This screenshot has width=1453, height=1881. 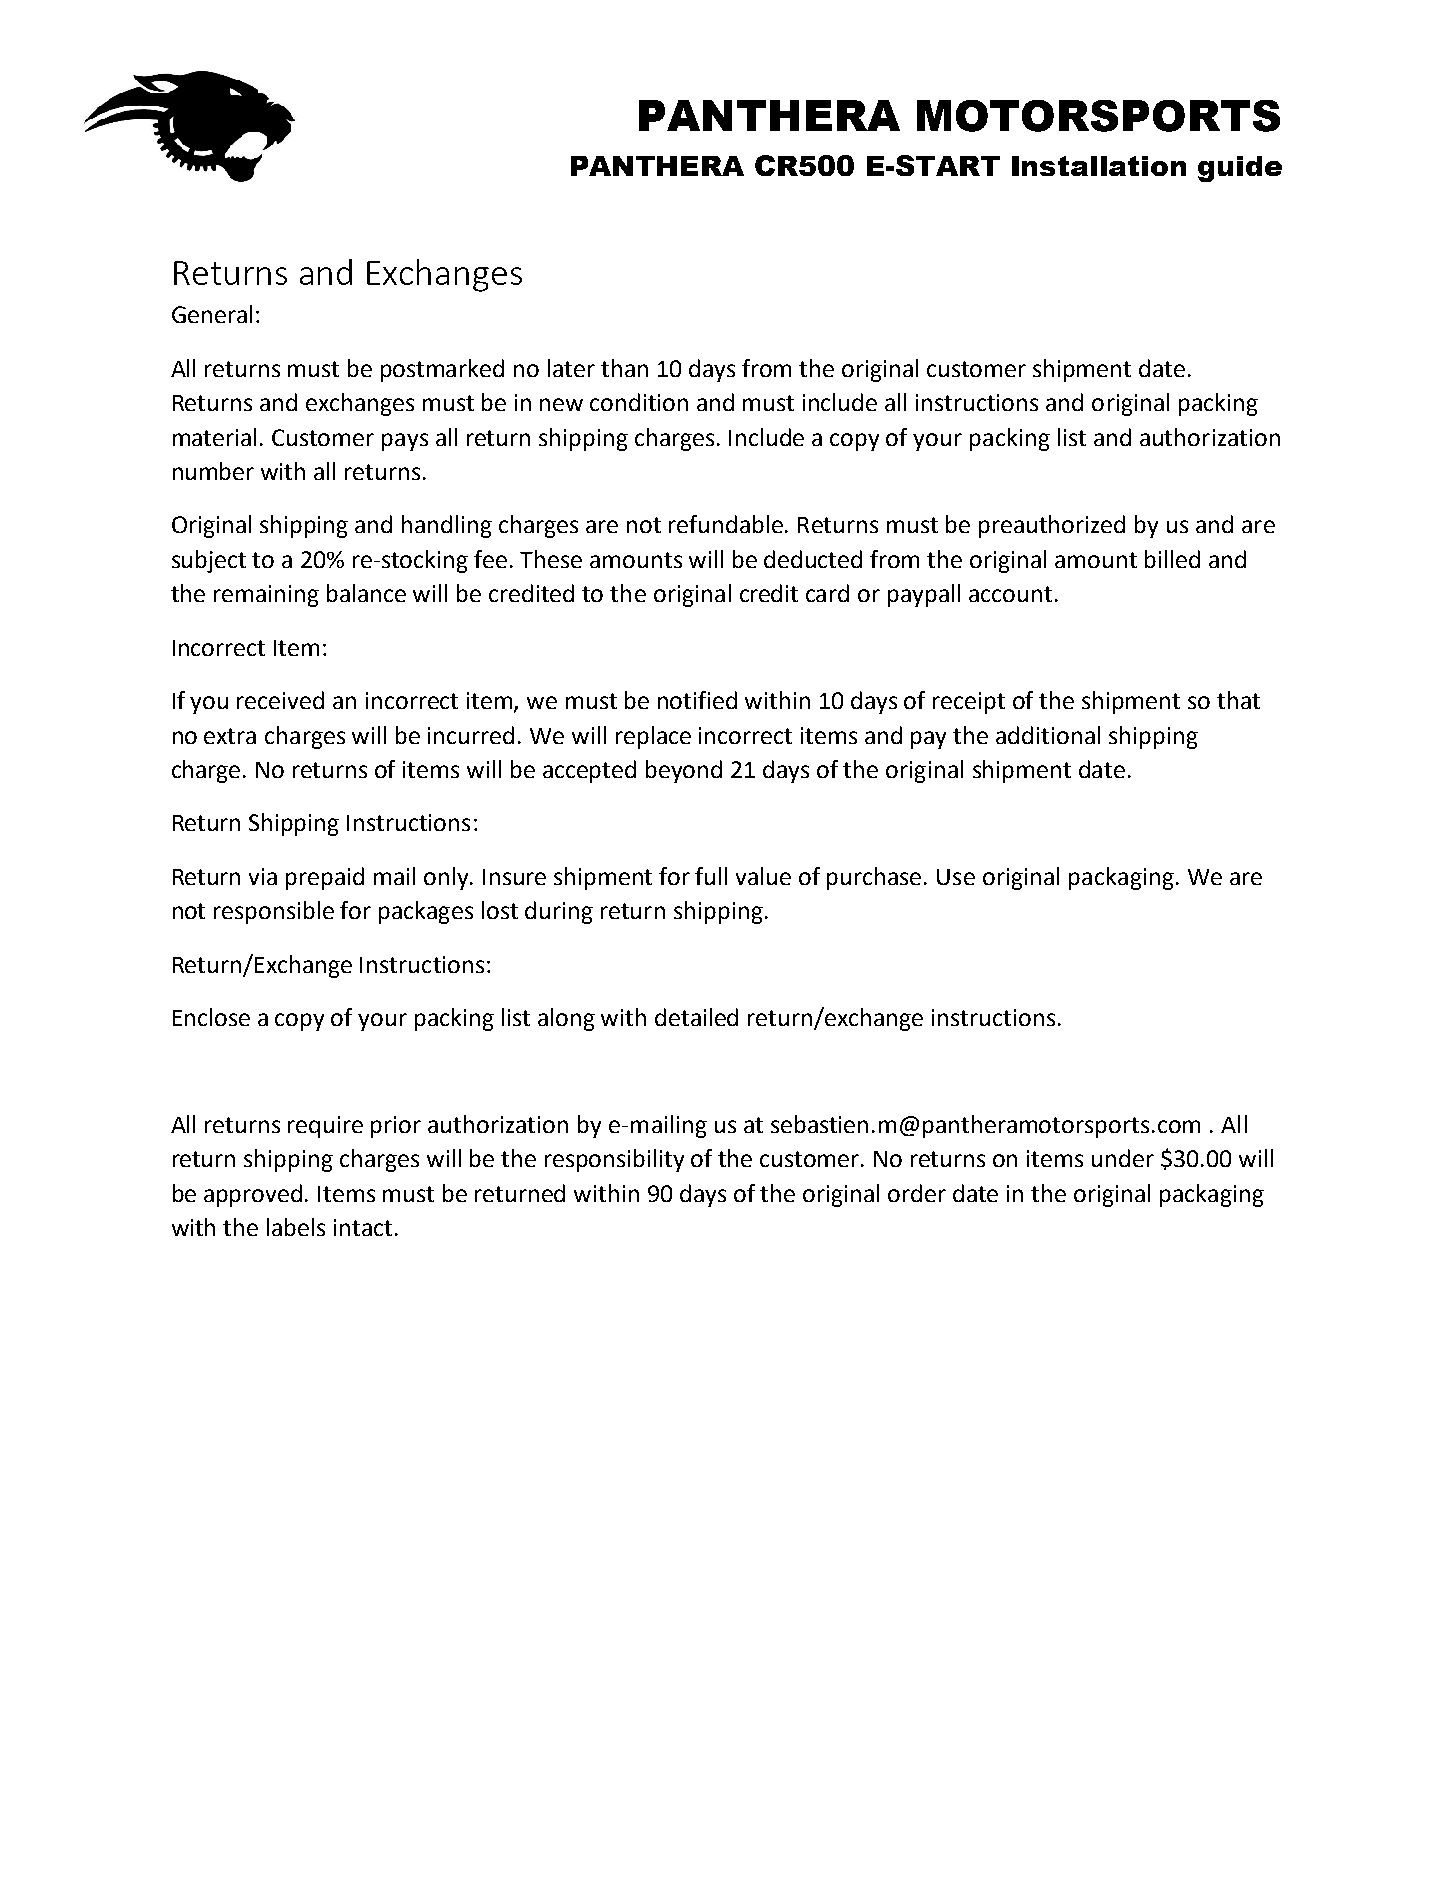 What do you see at coordinates (363, 1227) in the screenshot?
I see `intact` at bounding box center [363, 1227].
